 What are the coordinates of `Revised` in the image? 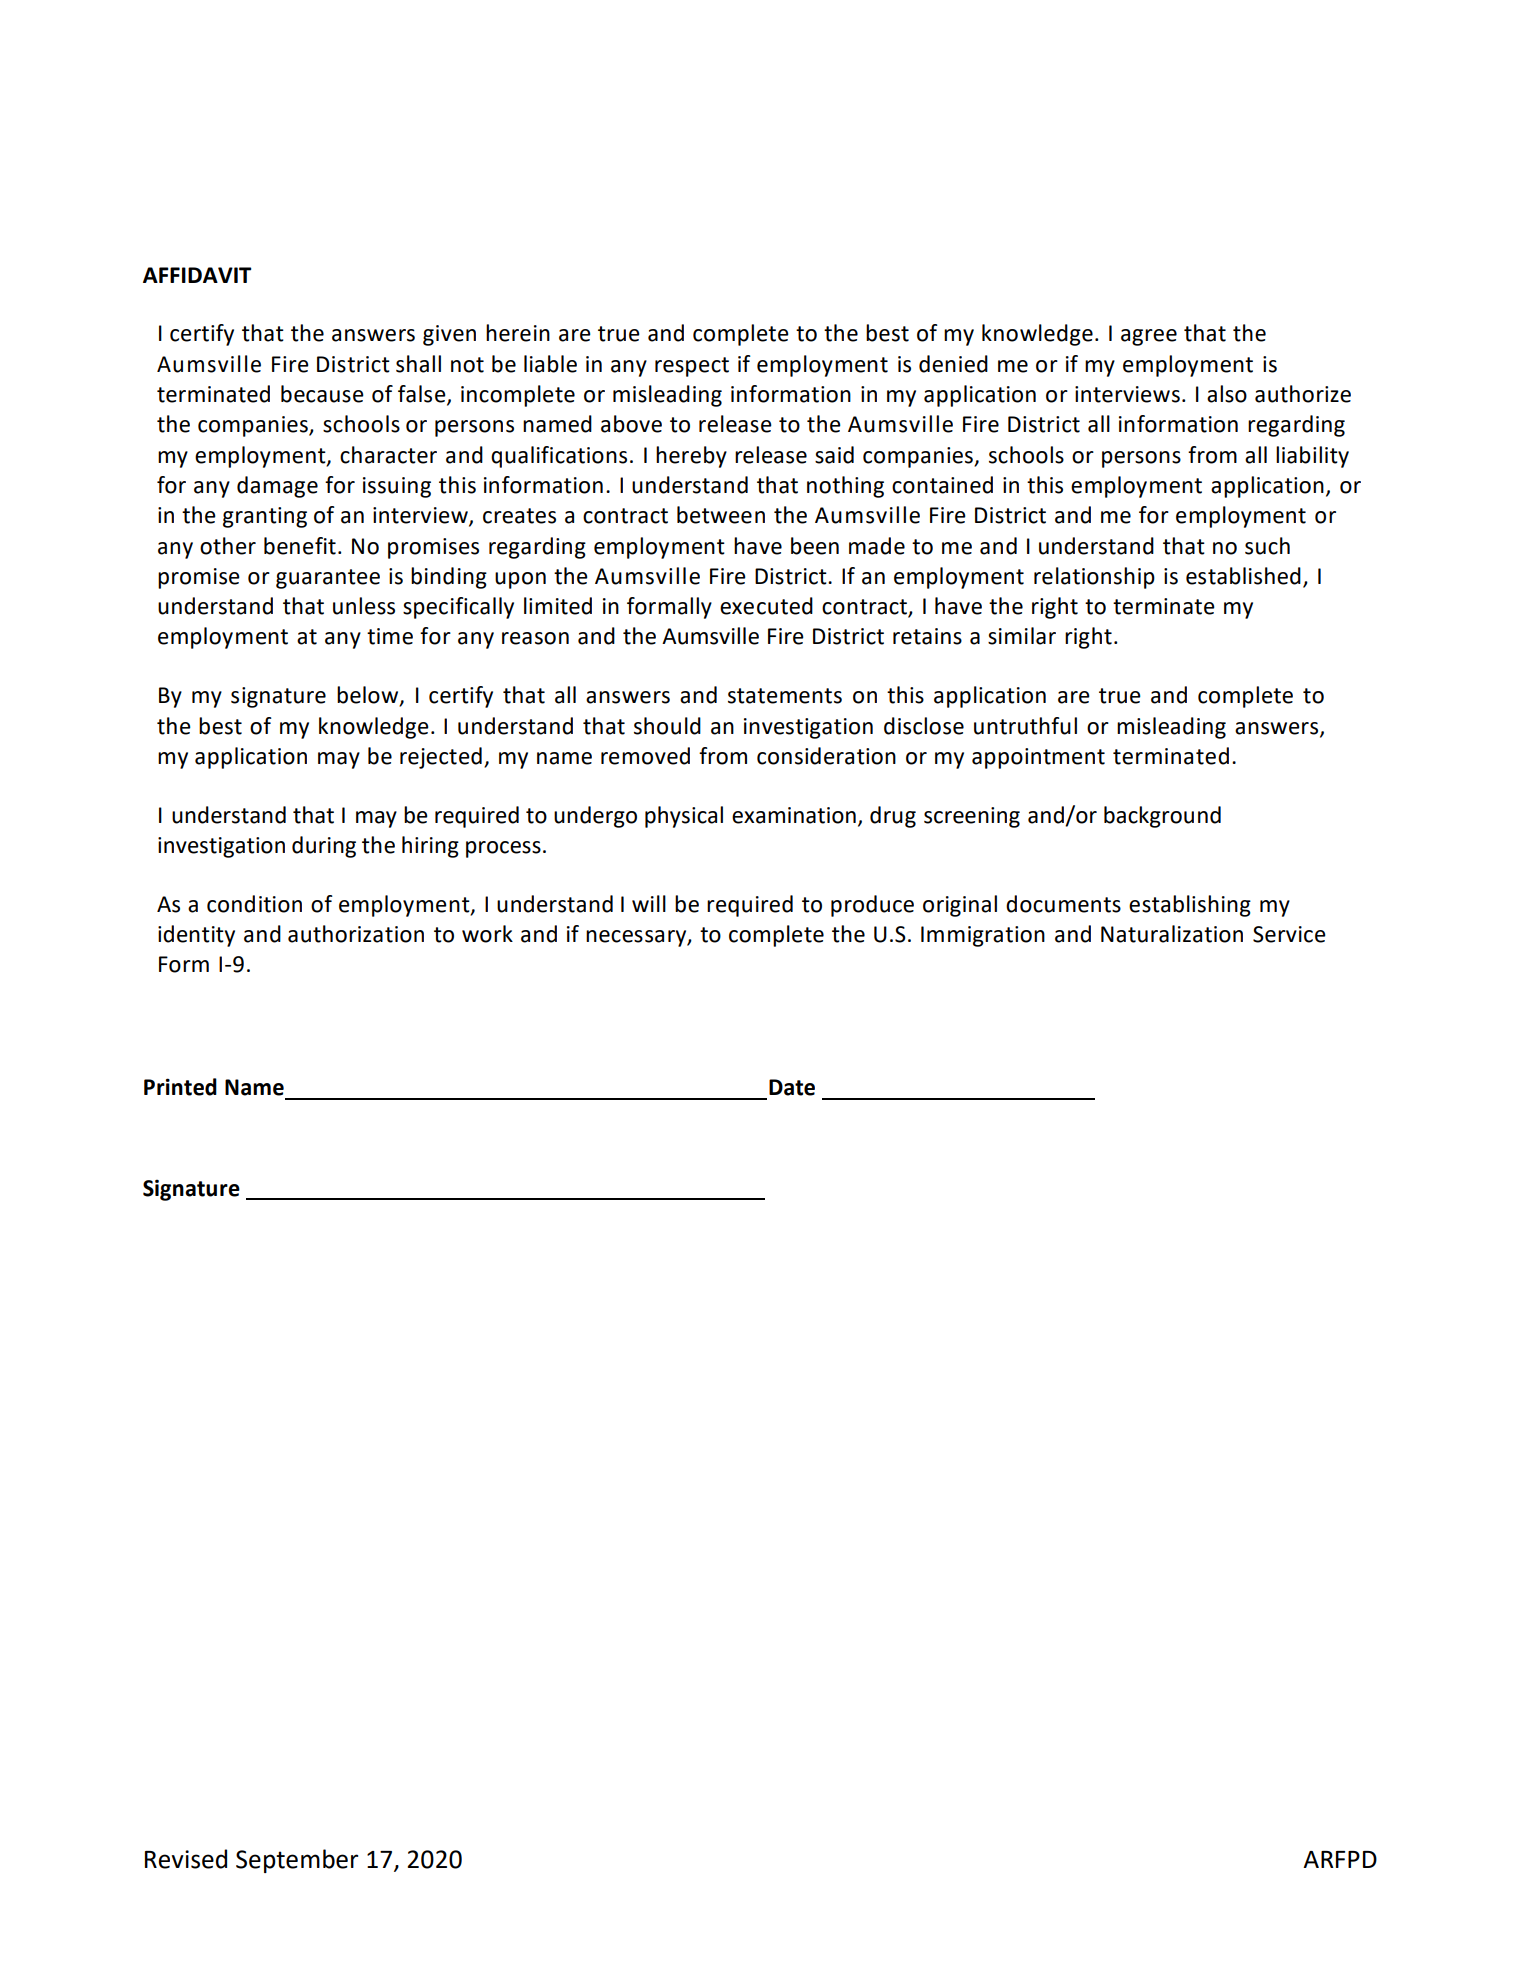 It's located at (186, 1859).
